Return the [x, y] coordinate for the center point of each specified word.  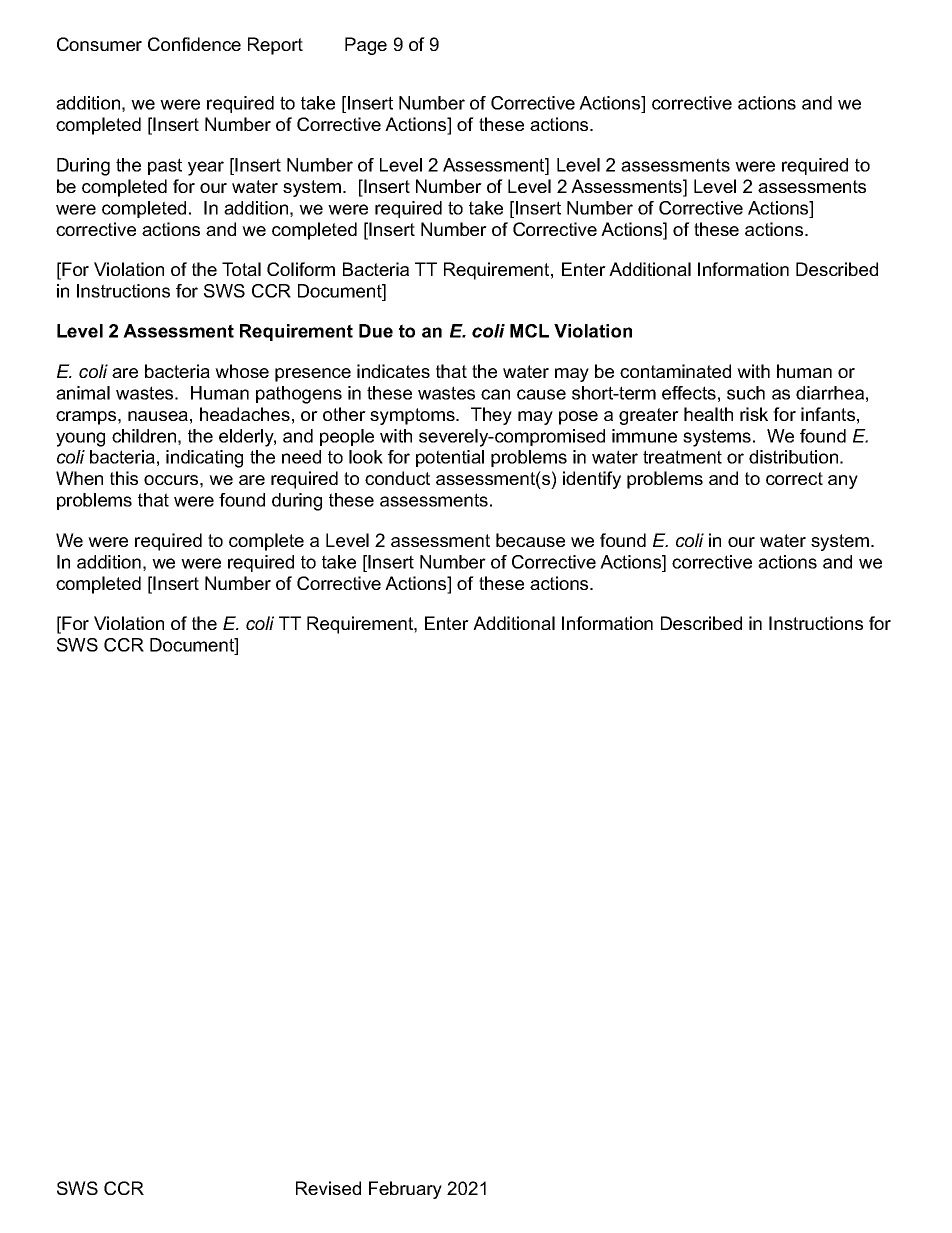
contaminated [675, 371]
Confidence [194, 44]
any [843, 482]
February [405, 1190]
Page [366, 46]
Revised [328, 1188]
